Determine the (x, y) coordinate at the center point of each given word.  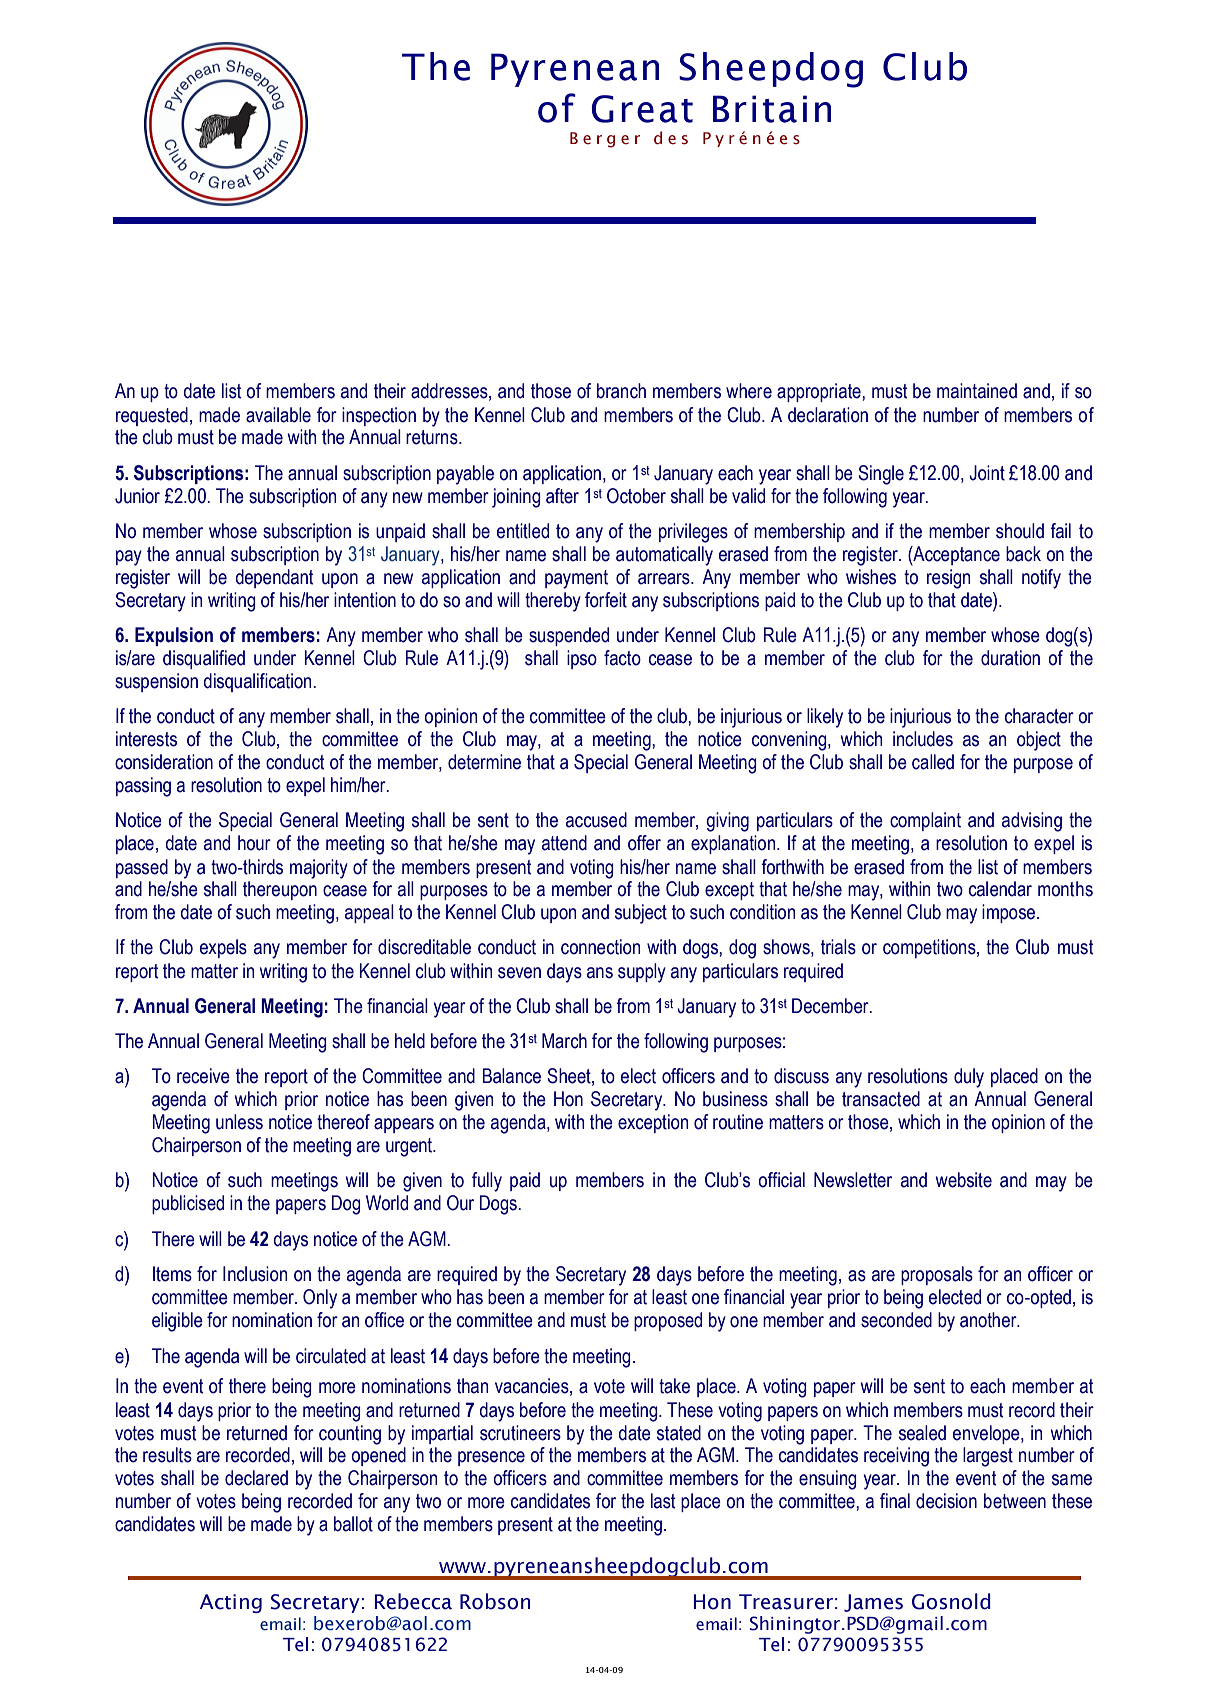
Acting (231, 1603)
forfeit (606, 600)
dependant (274, 578)
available (278, 415)
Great (642, 109)
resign (948, 579)
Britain (772, 109)
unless (239, 1122)
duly (969, 1078)
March (564, 1041)
